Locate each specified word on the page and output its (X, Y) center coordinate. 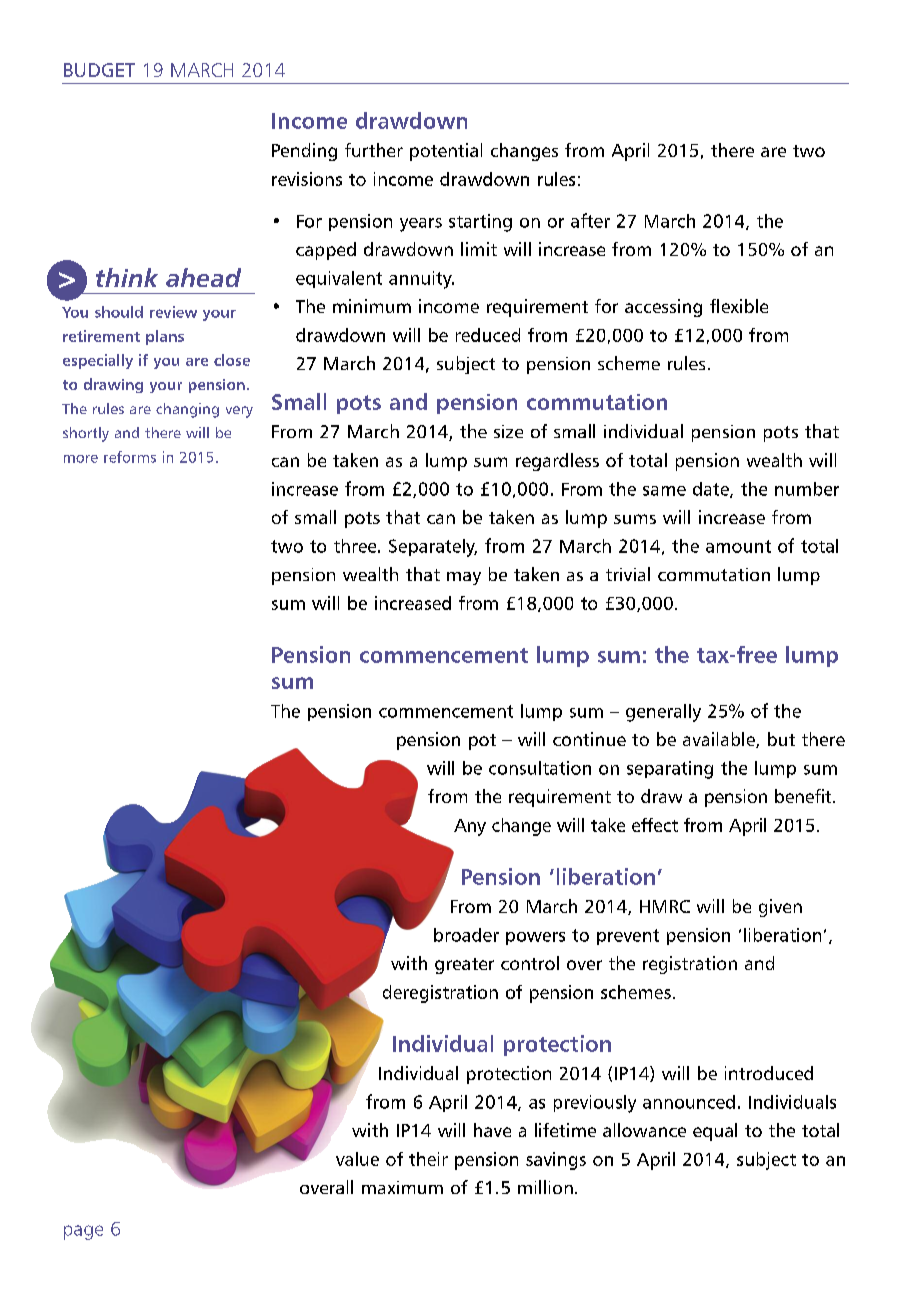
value (357, 1159)
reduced (488, 335)
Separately (433, 548)
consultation (540, 768)
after (590, 220)
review (173, 312)
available (720, 740)
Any (470, 827)
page (83, 1232)
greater (464, 966)
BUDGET (99, 70)
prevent (628, 937)
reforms (130, 457)
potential (446, 152)
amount (738, 546)
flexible (739, 306)
